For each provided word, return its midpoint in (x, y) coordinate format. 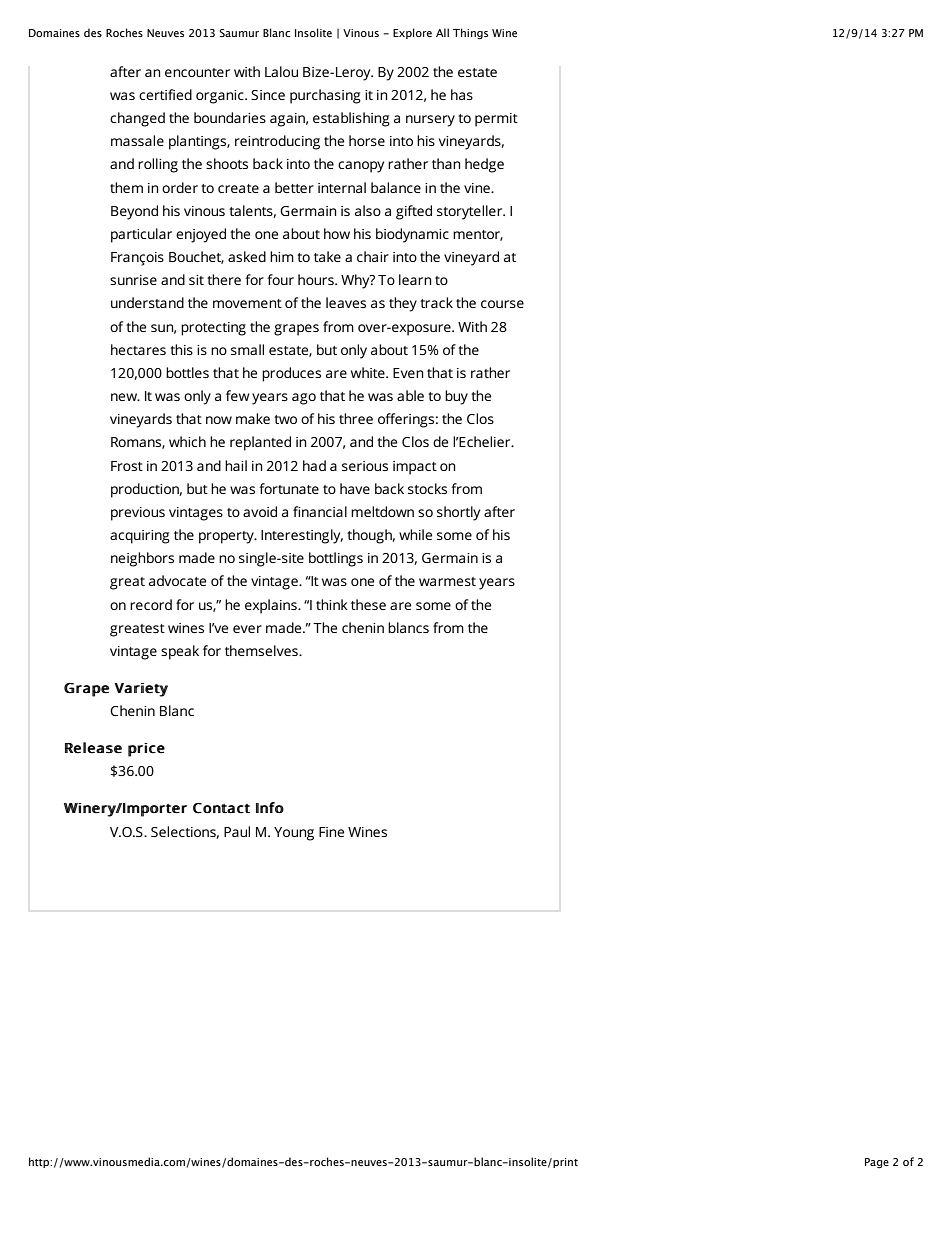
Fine (331, 832)
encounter (197, 72)
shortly (458, 513)
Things (470, 34)
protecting (213, 329)
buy (456, 397)
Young (294, 834)
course (502, 304)
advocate (177, 580)
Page (877, 1163)
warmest (447, 581)
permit (496, 120)
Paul (237, 831)
